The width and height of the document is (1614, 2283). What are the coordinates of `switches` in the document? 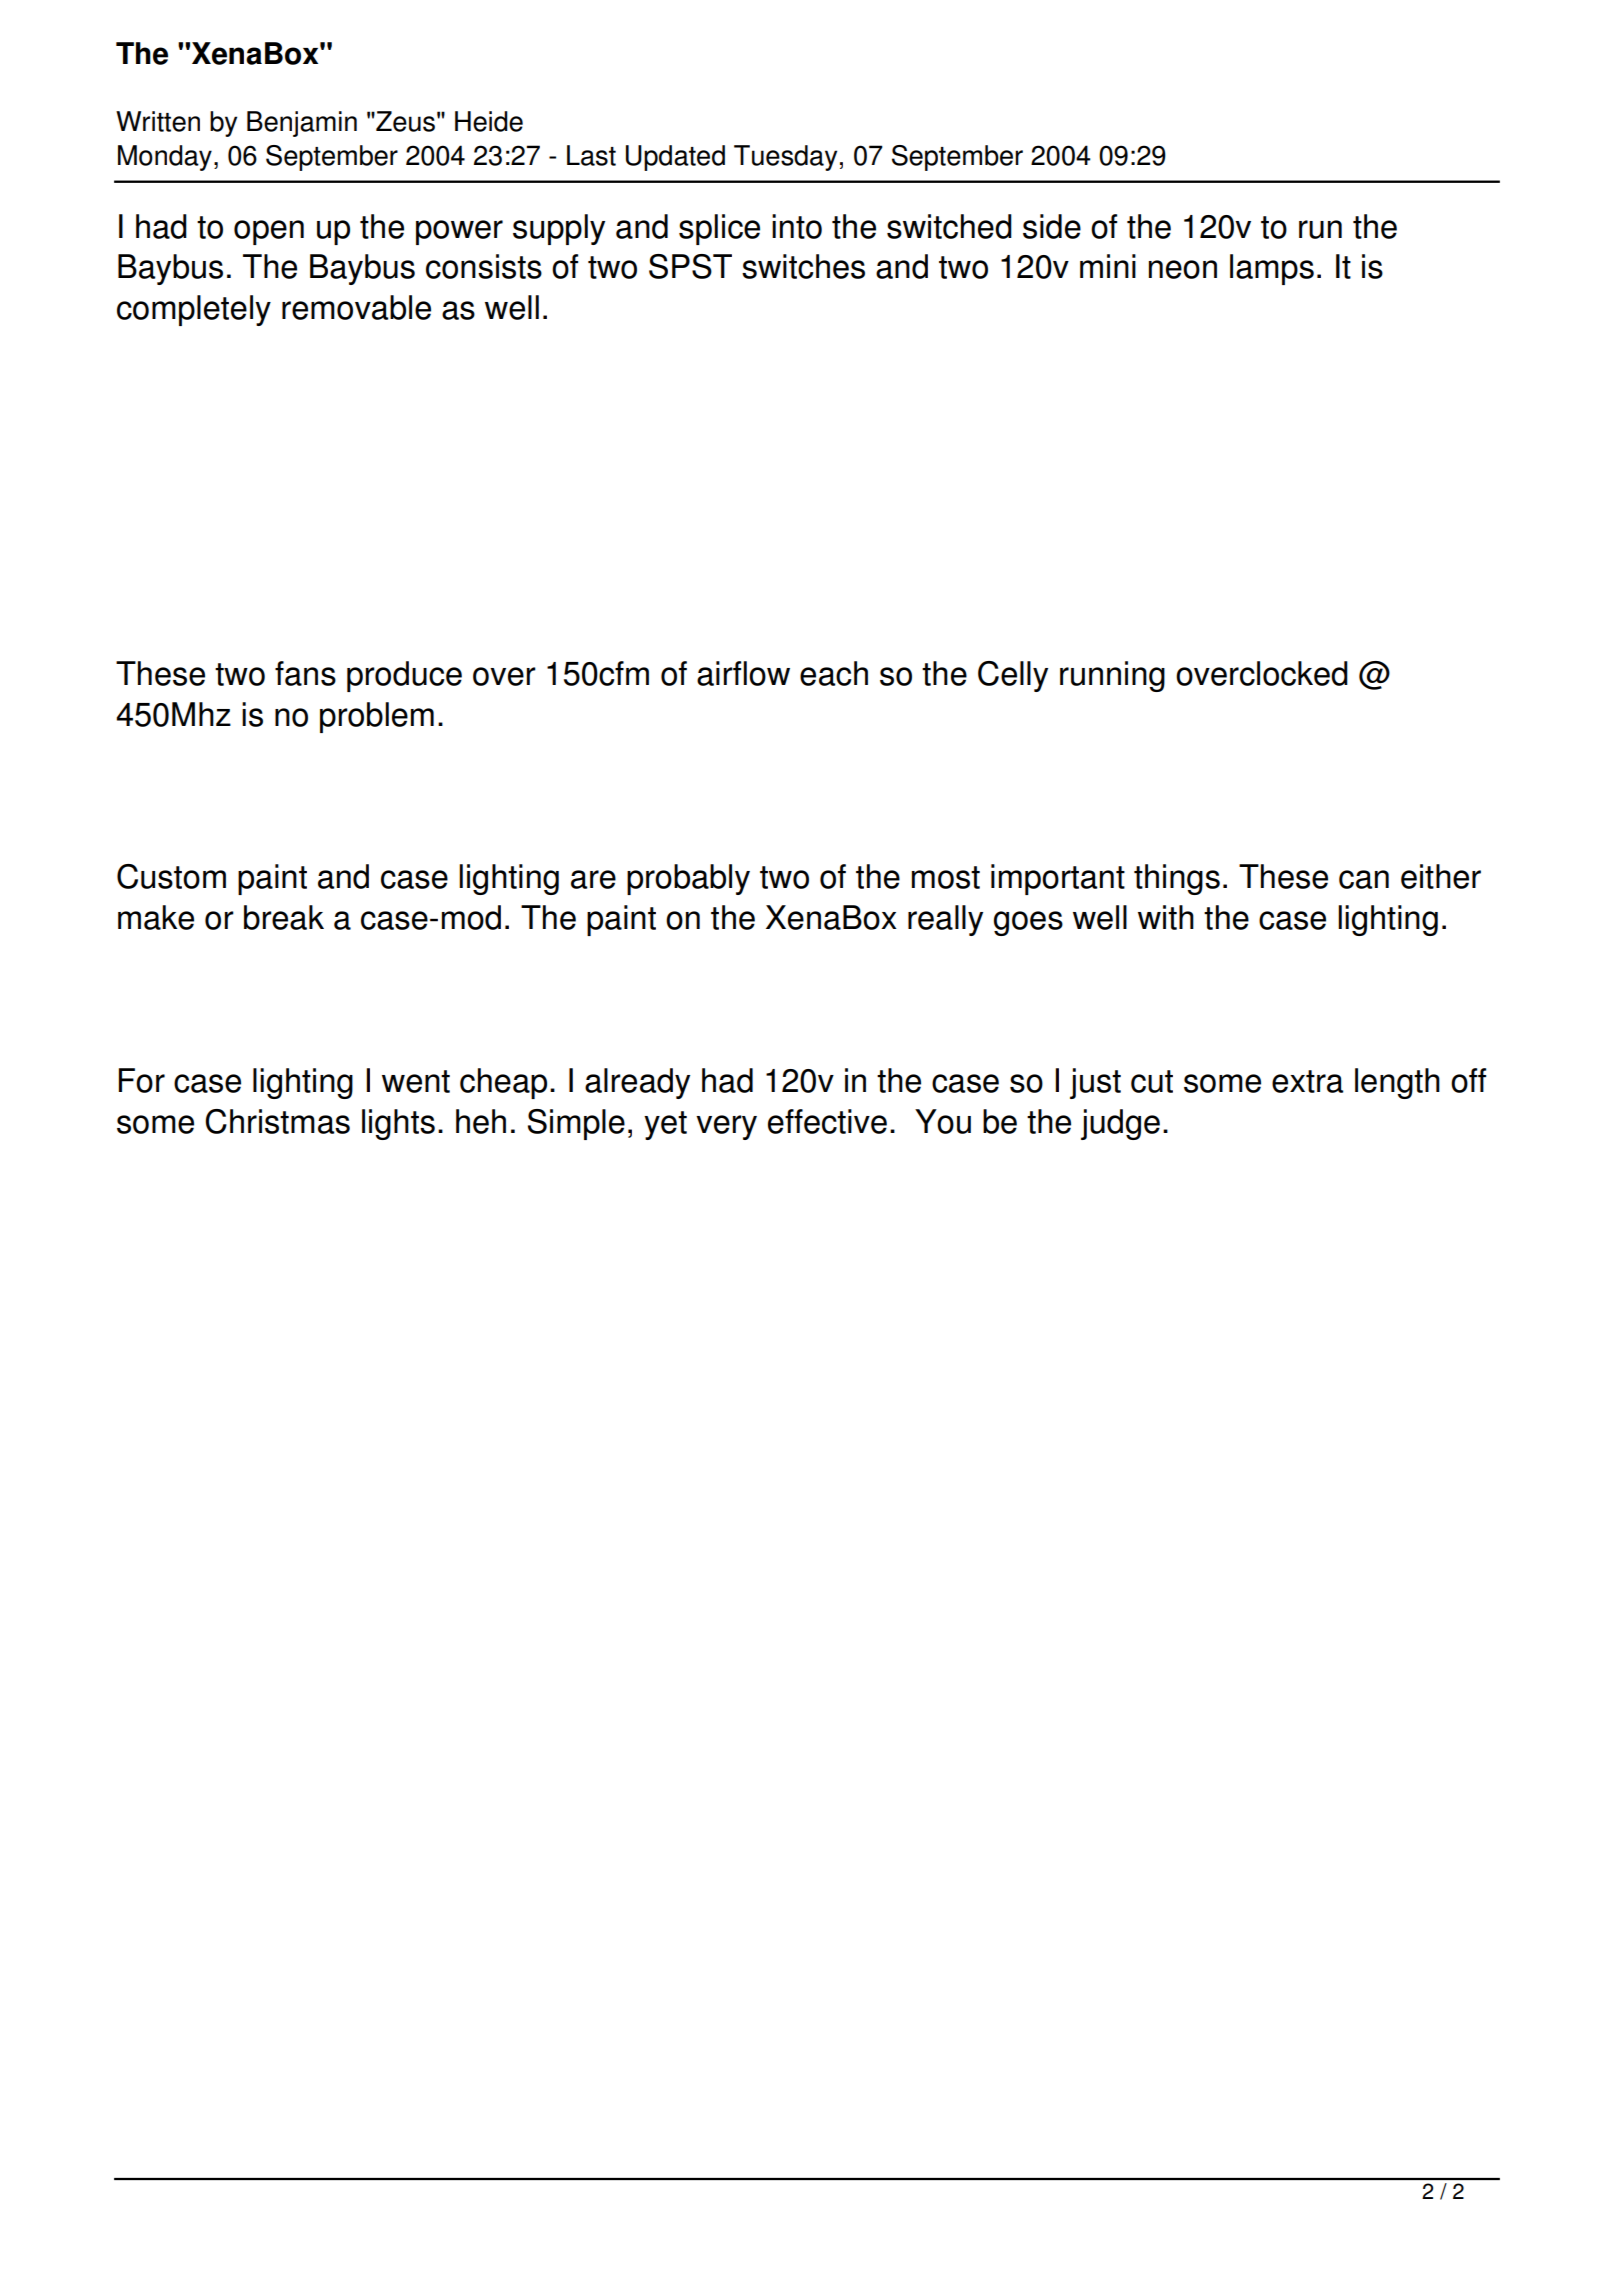 It's located at (803, 266).
